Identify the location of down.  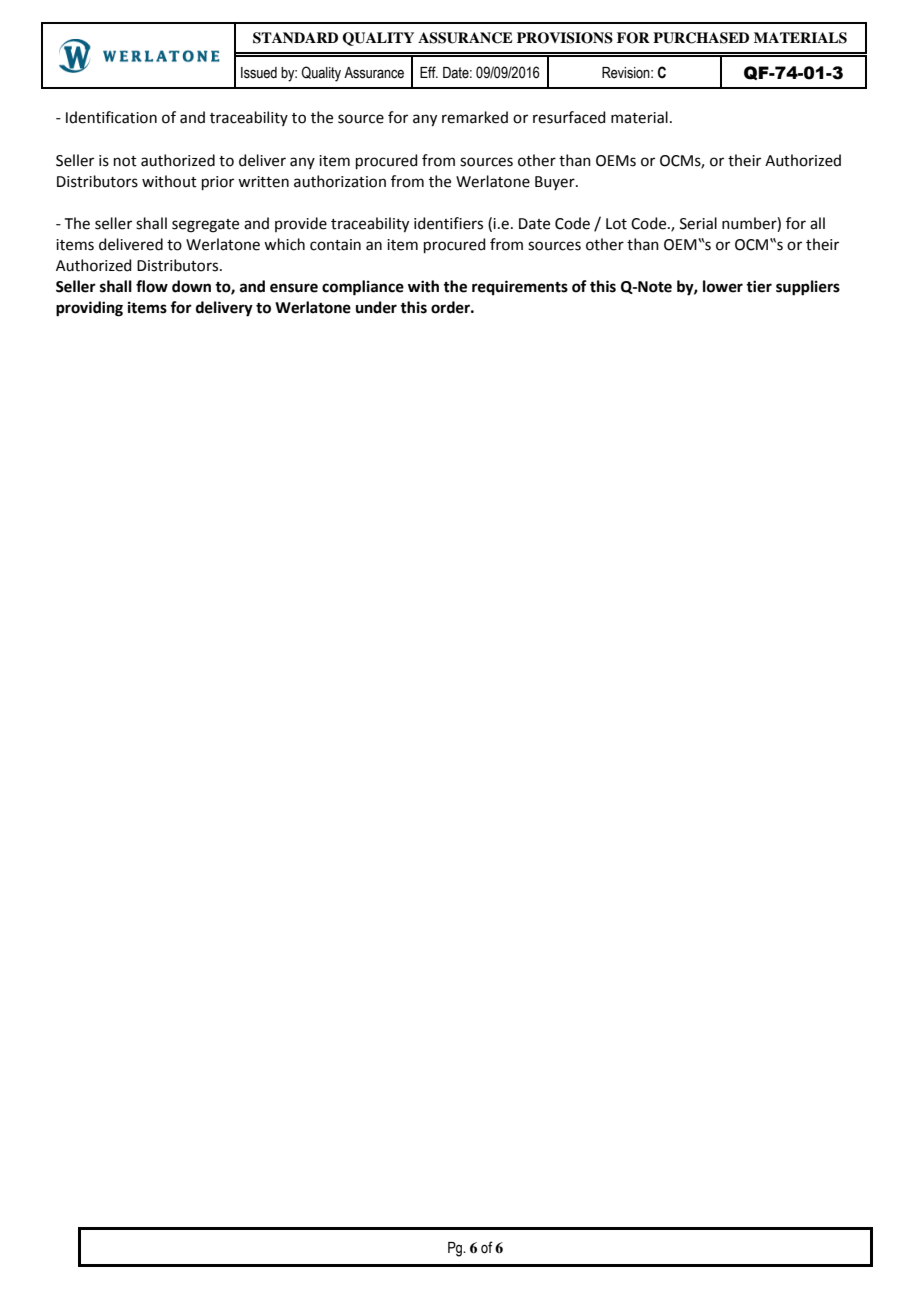
(191, 286).
